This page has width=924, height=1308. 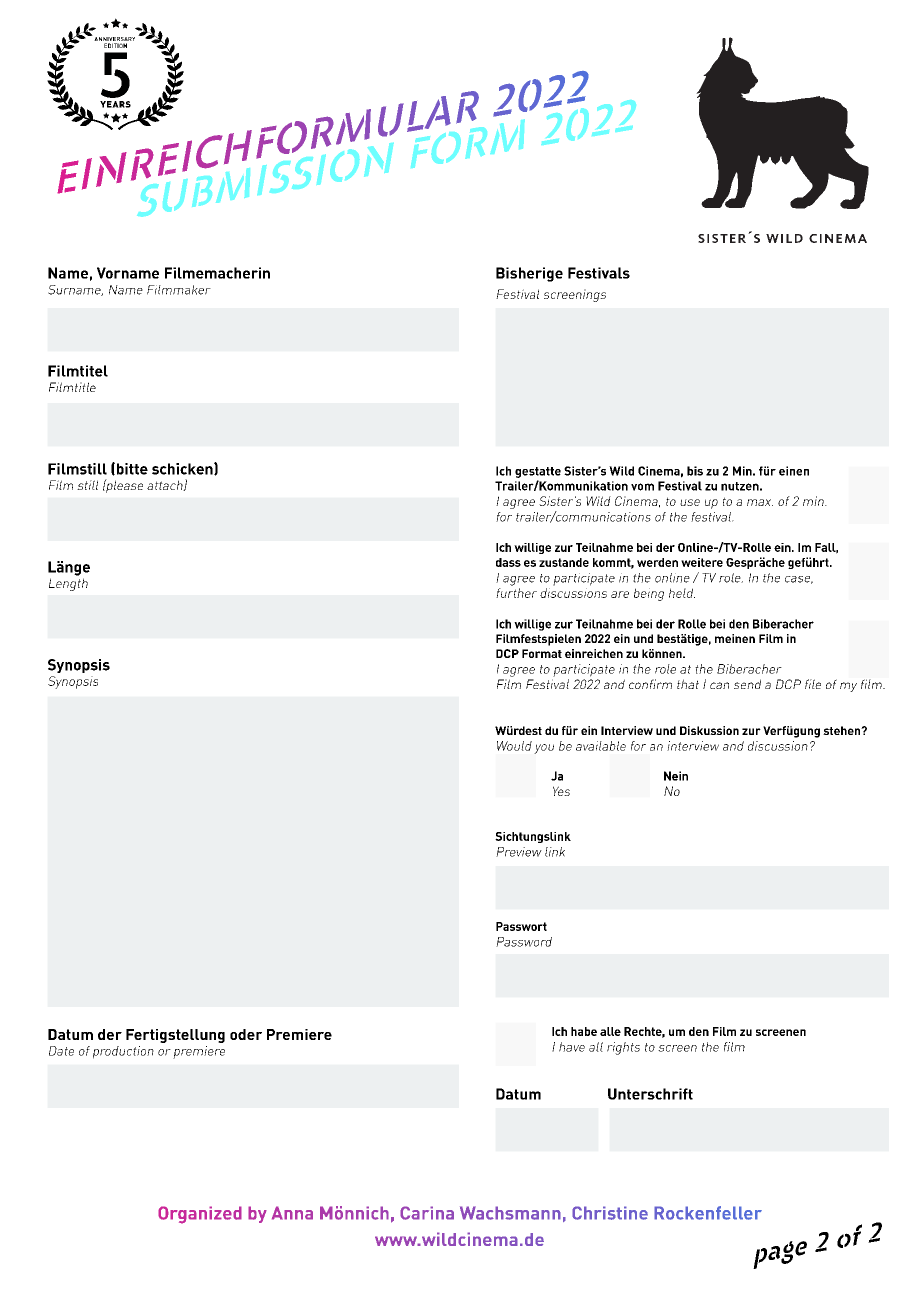 I want to click on Carina, so click(x=427, y=1213).
